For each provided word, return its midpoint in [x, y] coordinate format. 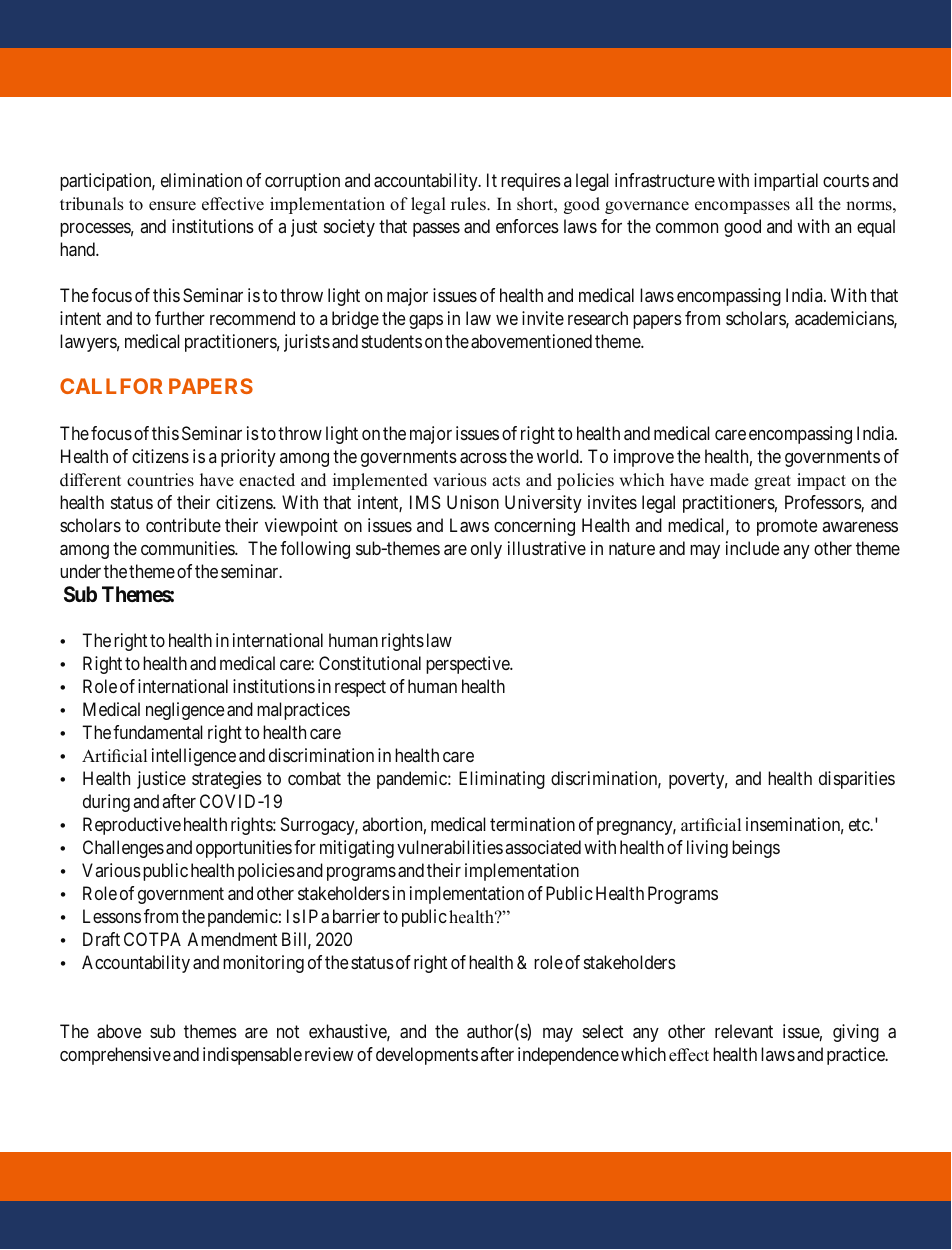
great [772, 482]
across [483, 458]
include [752, 548]
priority [248, 458]
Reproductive [132, 826]
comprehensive [115, 1056]
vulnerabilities [450, 847]
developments [427, 1056]
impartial [786, 182]
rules [469, 204]
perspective [468, 665]
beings [756, 849]
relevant [744, 1031]
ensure [172, 206]
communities [188, 548]
